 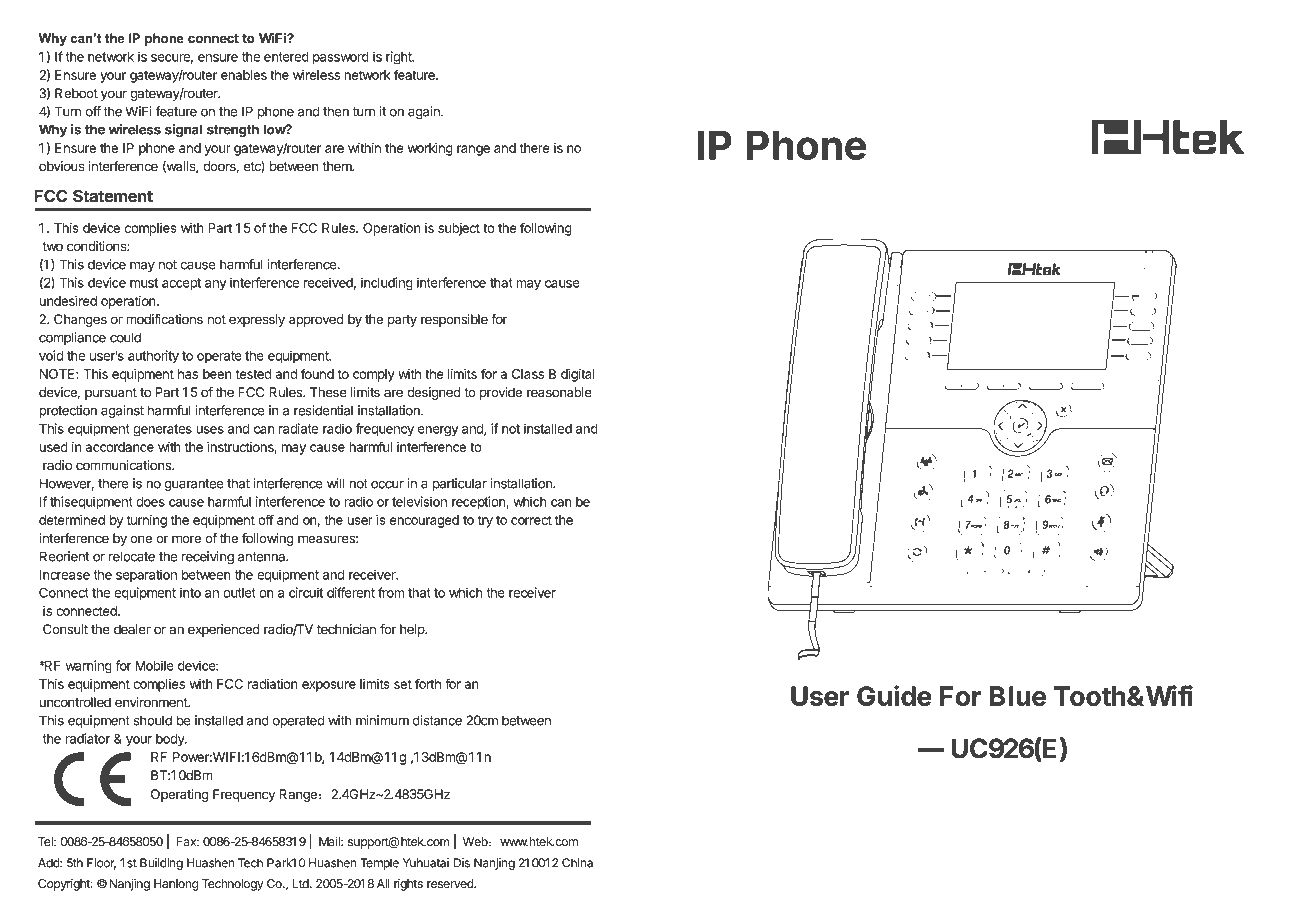 What do you see at coordinates (413, 630) in the screenshot?
I see `help` at bounding box center [413, 630].
